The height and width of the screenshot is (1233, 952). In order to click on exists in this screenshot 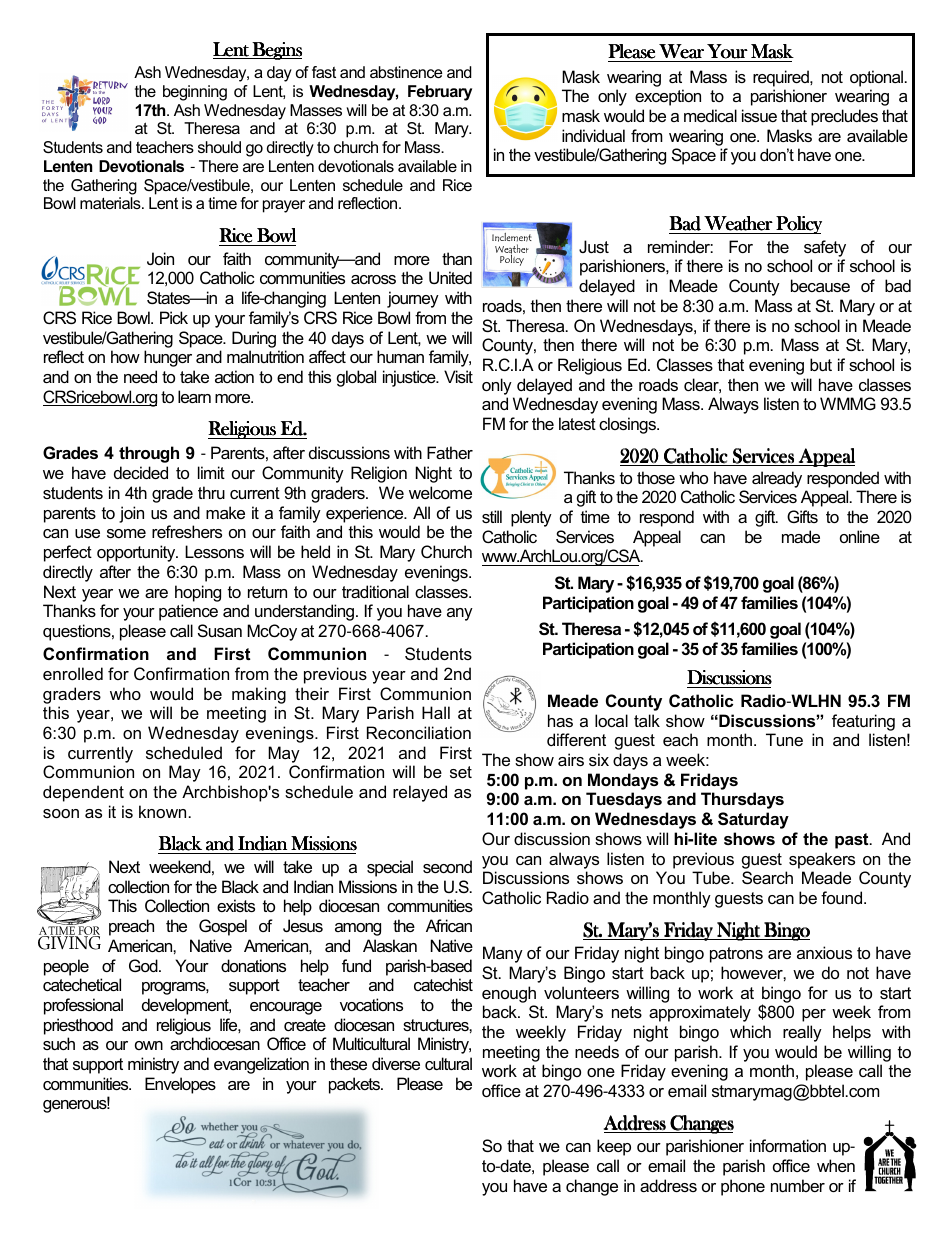, I will do `click(236, 905)`.
